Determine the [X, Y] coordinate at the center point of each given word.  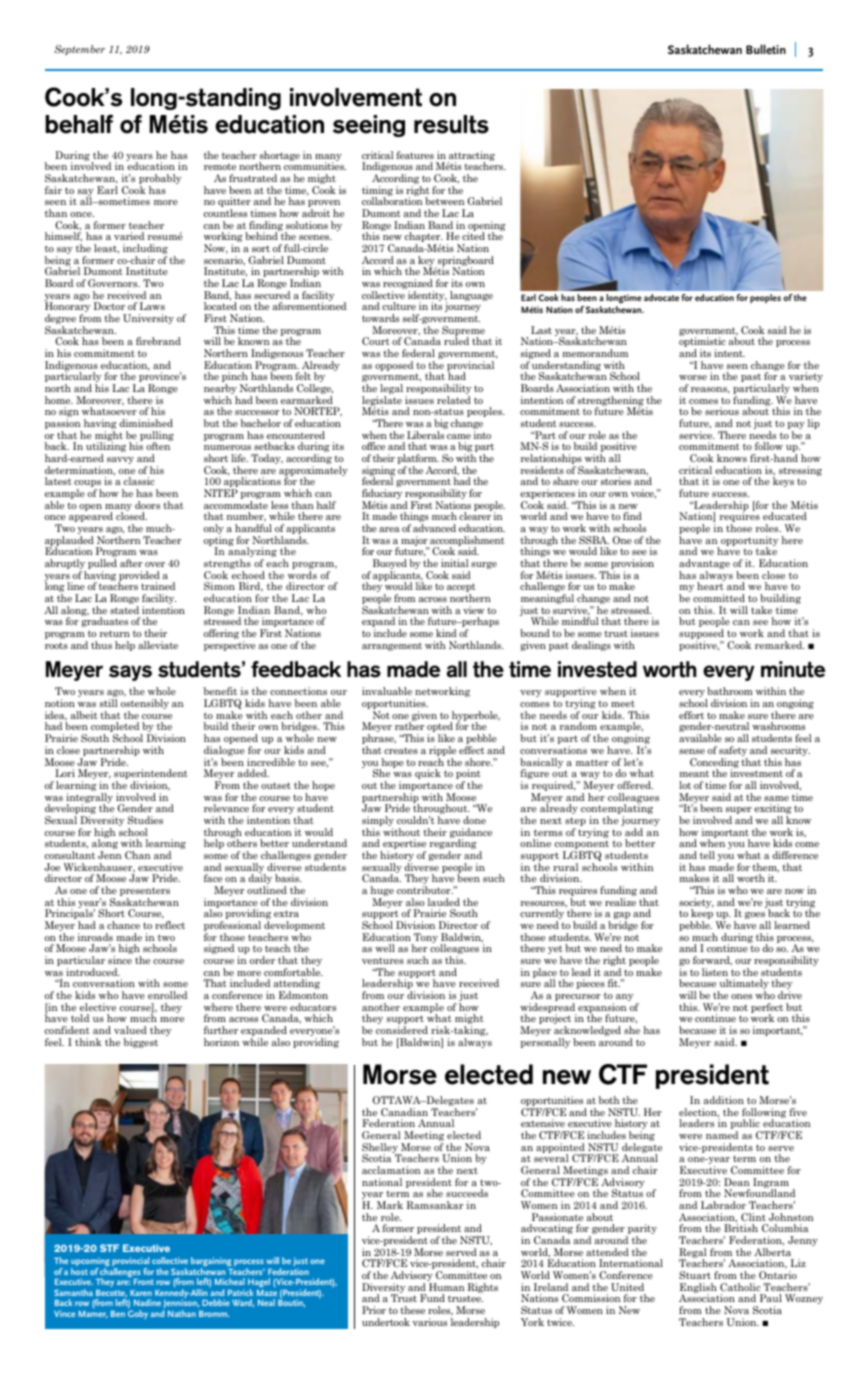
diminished [146, 423]
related [454, 400]
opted [440, 728]
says [130, 673]
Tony [425, 939]
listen [715, 972]
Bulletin [766, 49]
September [79, 50]
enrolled [167, 995]
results [451, 124]
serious [722, 411]
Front [144, 1282]
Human [447, 1287]
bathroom [730, 691]
